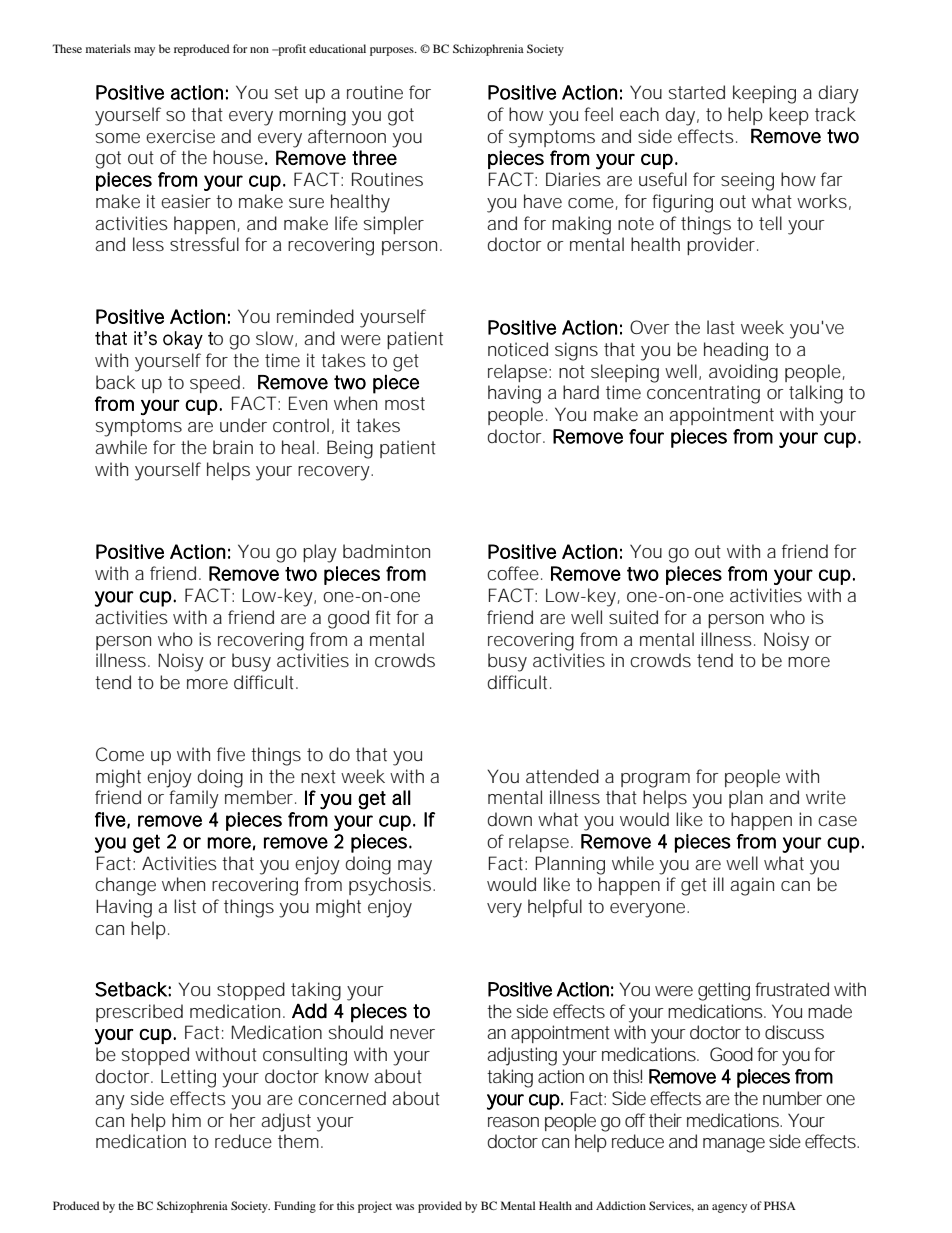 The image size is (952, 1233). What do you see at coordinates (108, 48) in the document?
I see `materials` at bounding box center [108, 48].
